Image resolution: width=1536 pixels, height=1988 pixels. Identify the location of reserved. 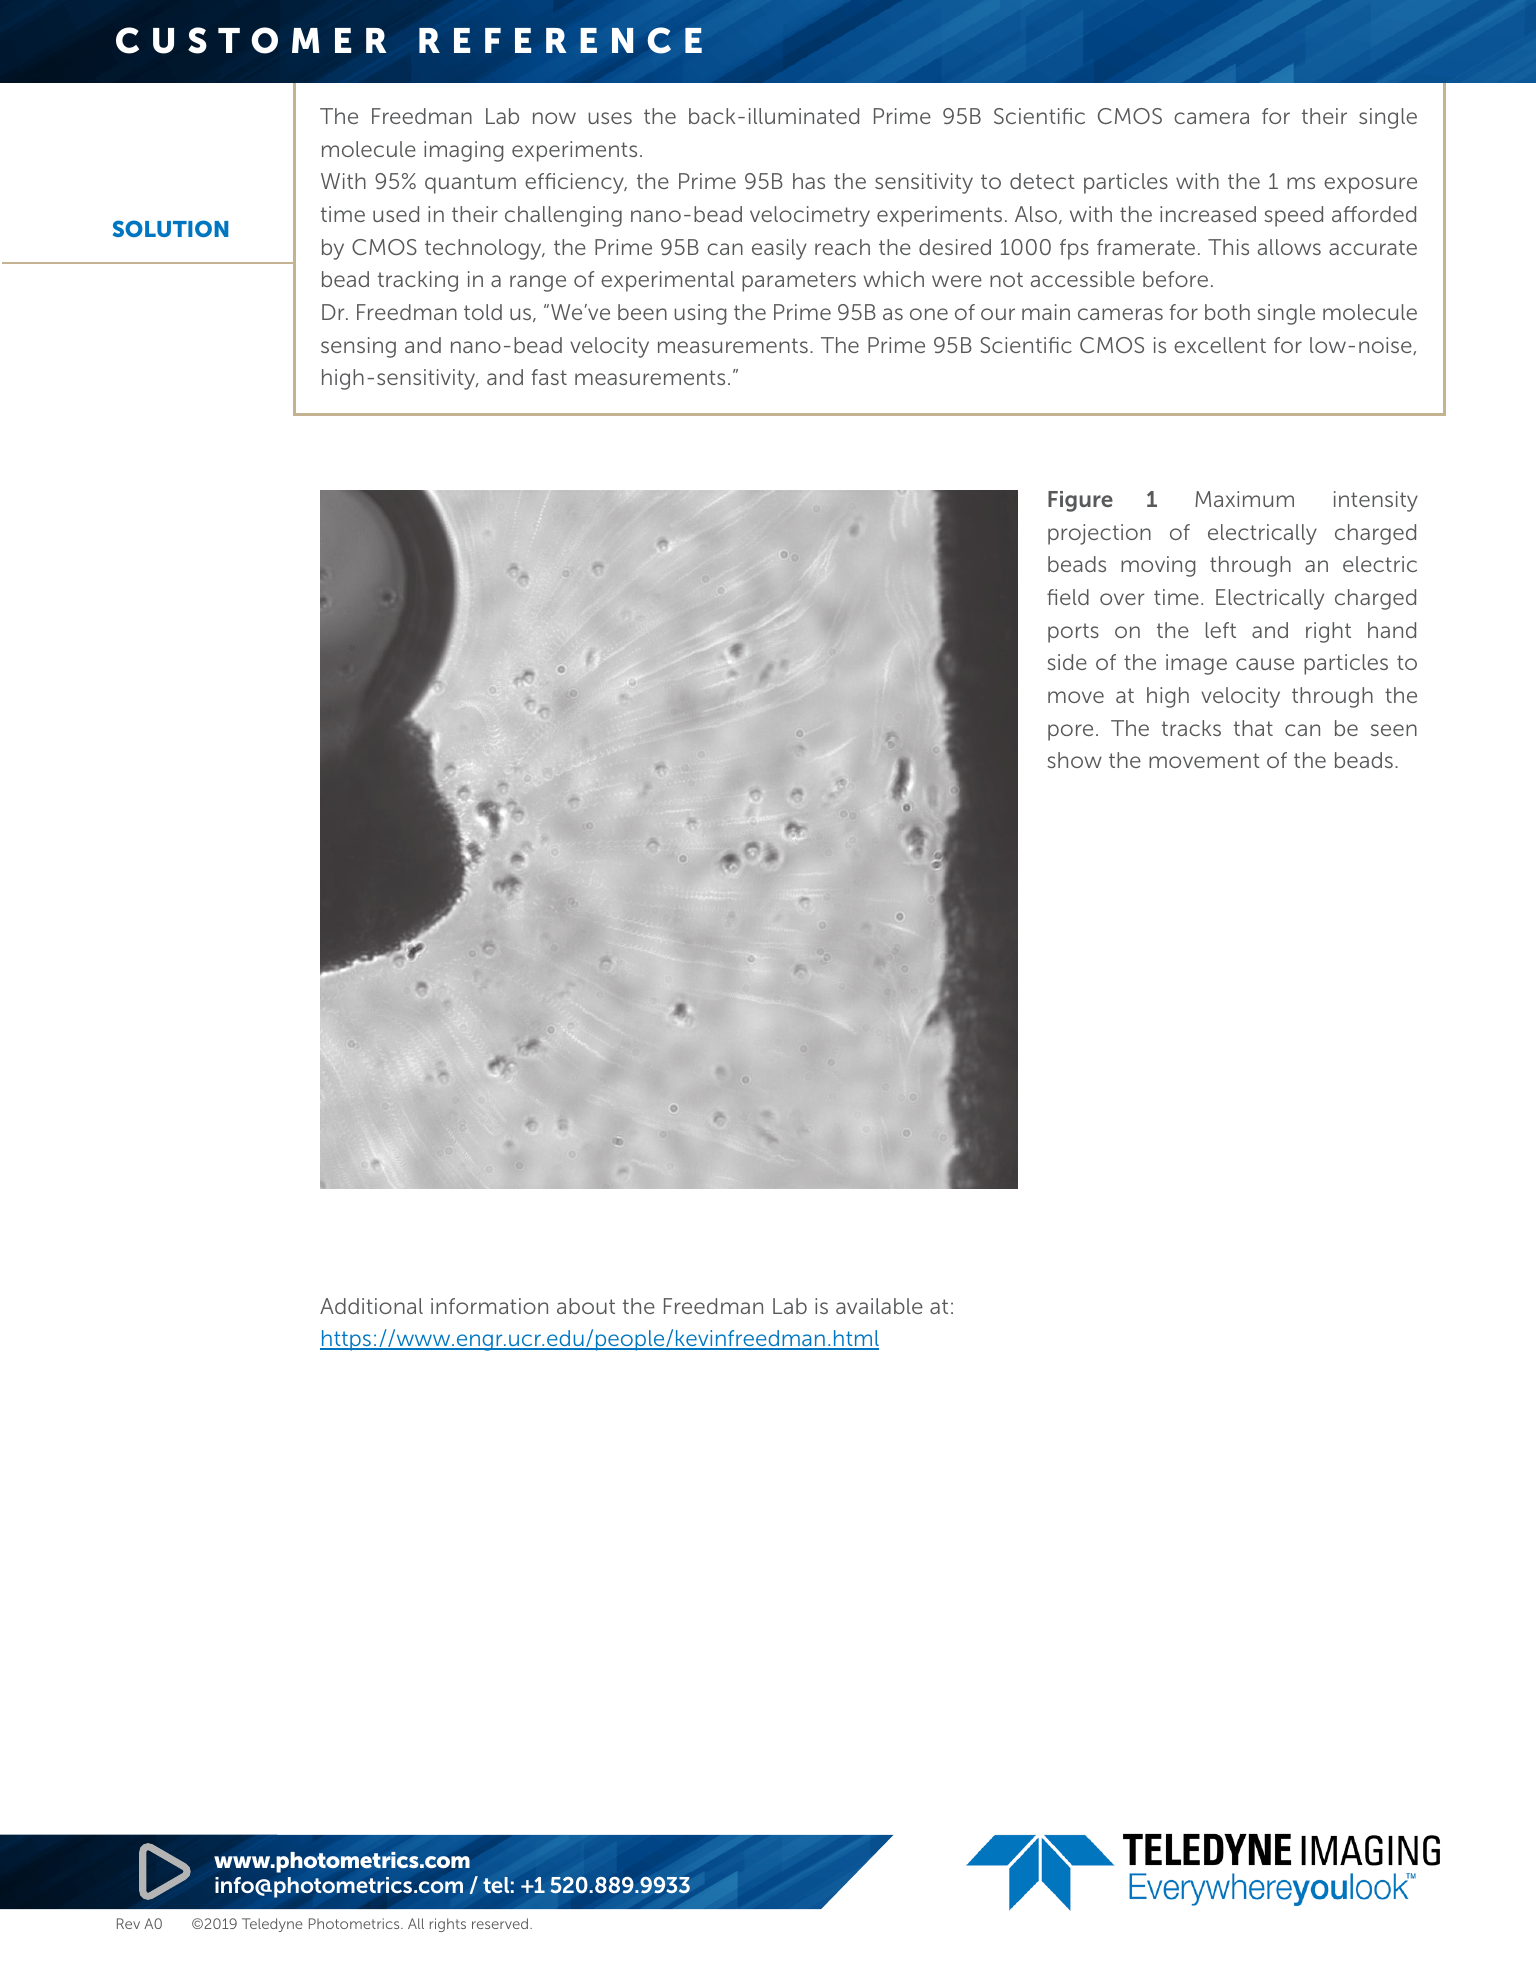
(501, 1923).
